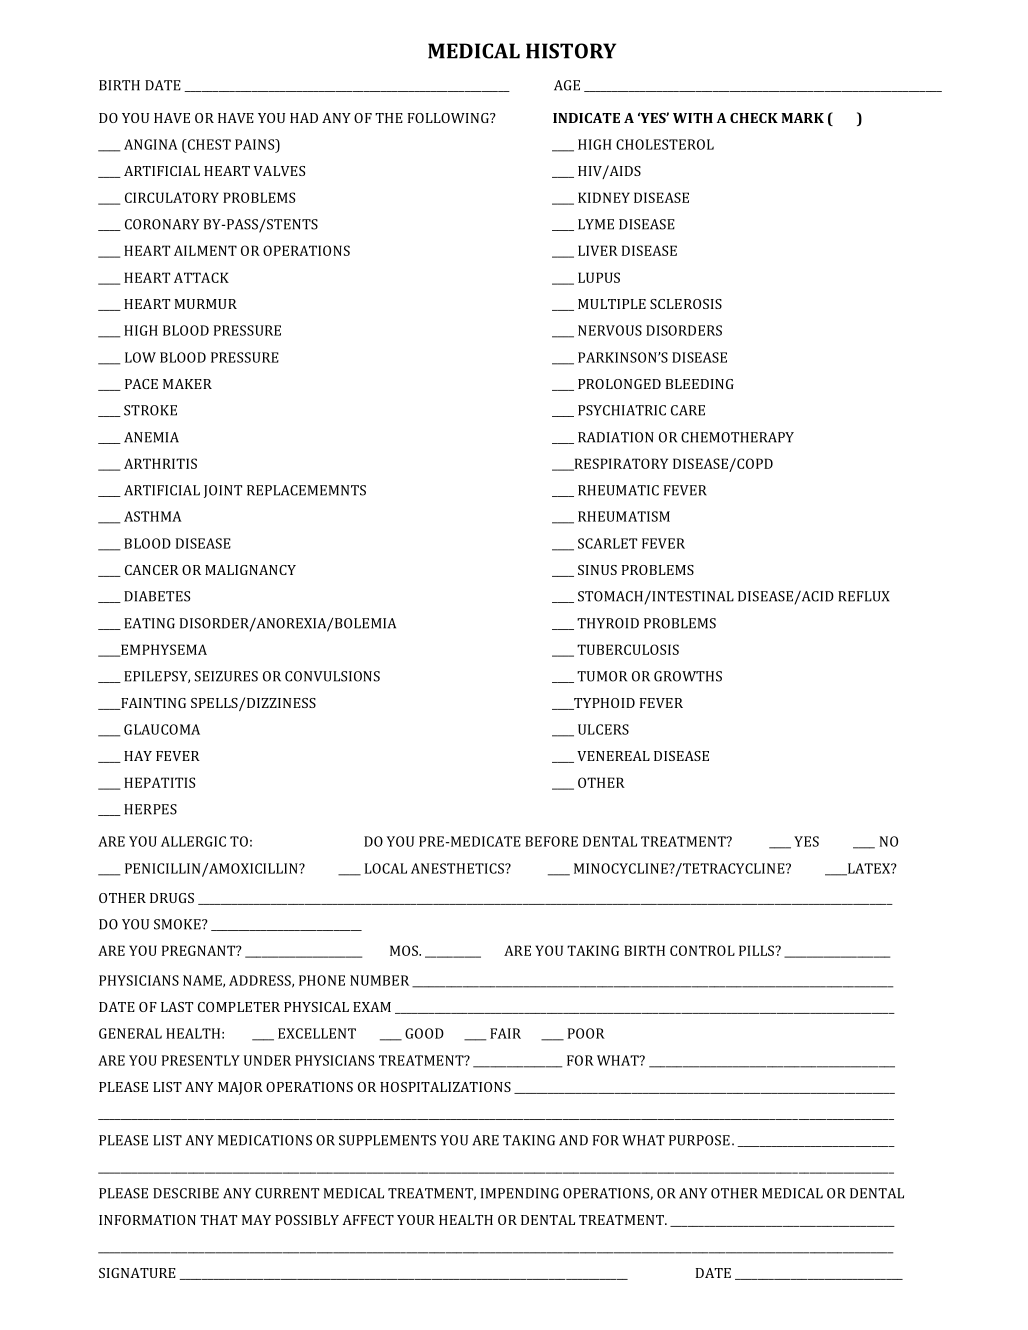  I want to click on FOLLOWING, so click(449, 118).
